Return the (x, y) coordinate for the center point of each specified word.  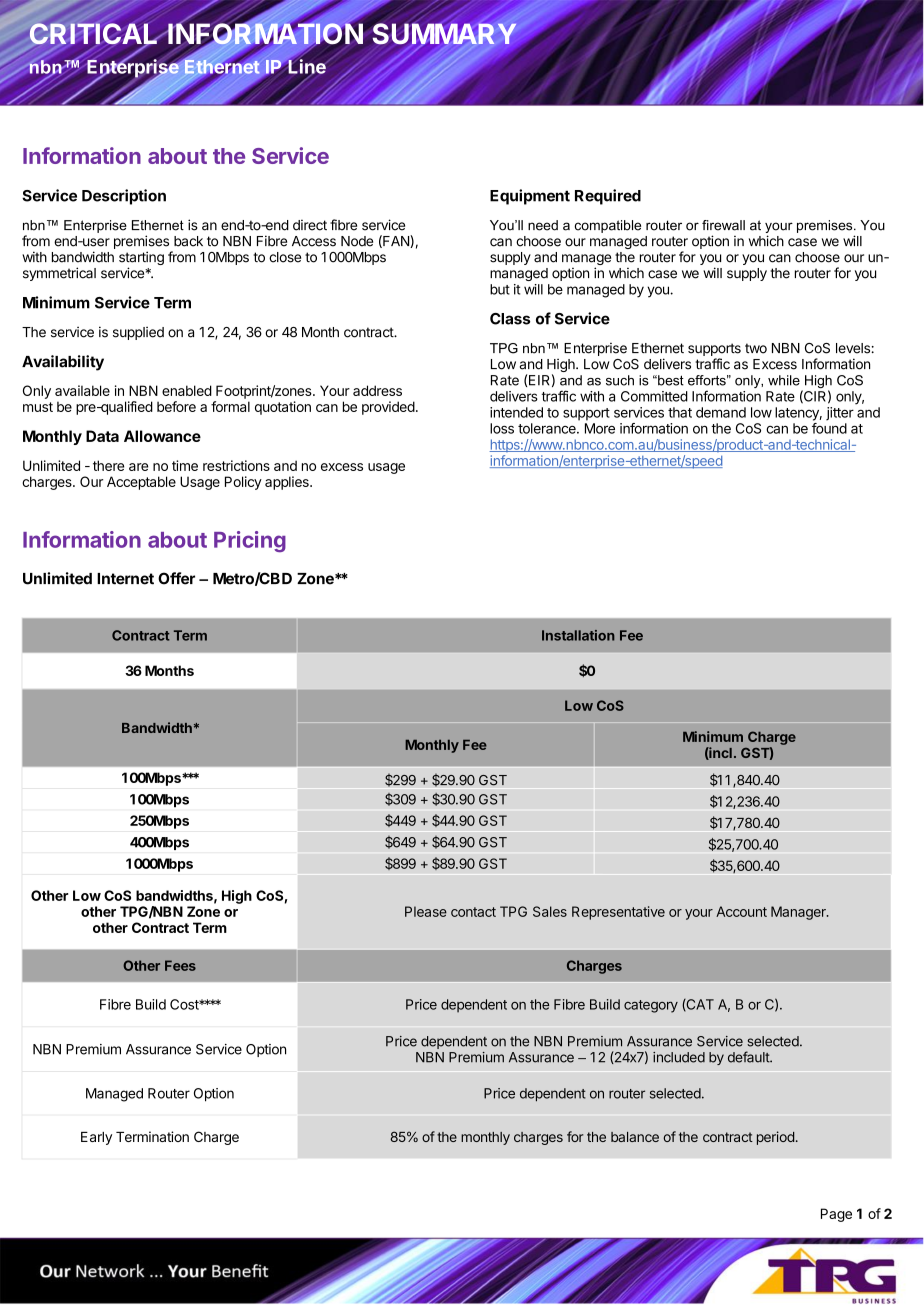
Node (357, 241)
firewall (723, 225)
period (776, 1138)
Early (96, 1138)
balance (635, 1137)
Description (124, 197)
